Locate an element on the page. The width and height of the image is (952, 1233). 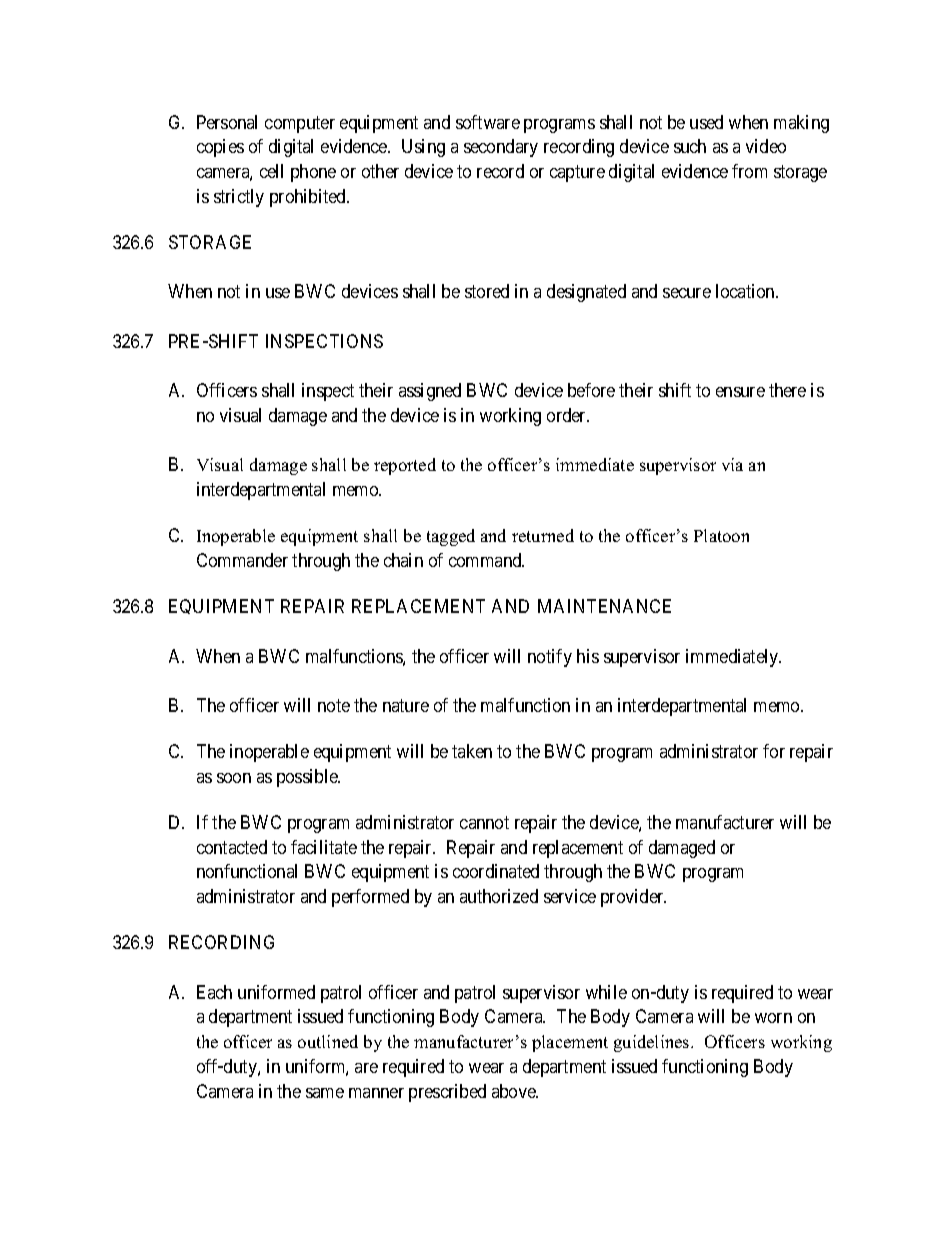
provider is located at coordinates (633, 898).
